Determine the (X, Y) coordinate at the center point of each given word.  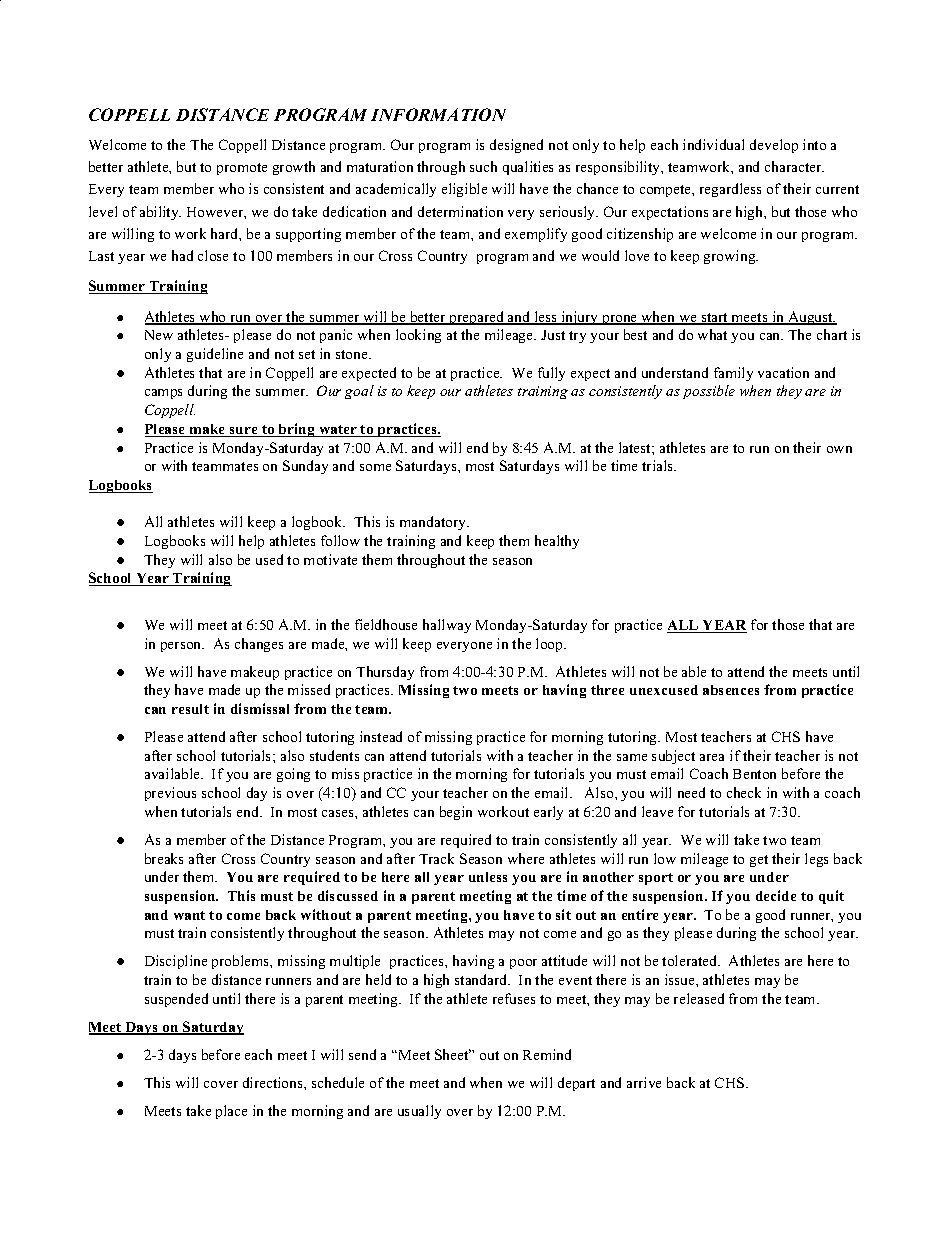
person (182, 647)
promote (242, 169)
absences (731, 690)
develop (774, 146)
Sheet (453, 1054)
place (231, 1112)
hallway (447, 626)
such (483, 166)
